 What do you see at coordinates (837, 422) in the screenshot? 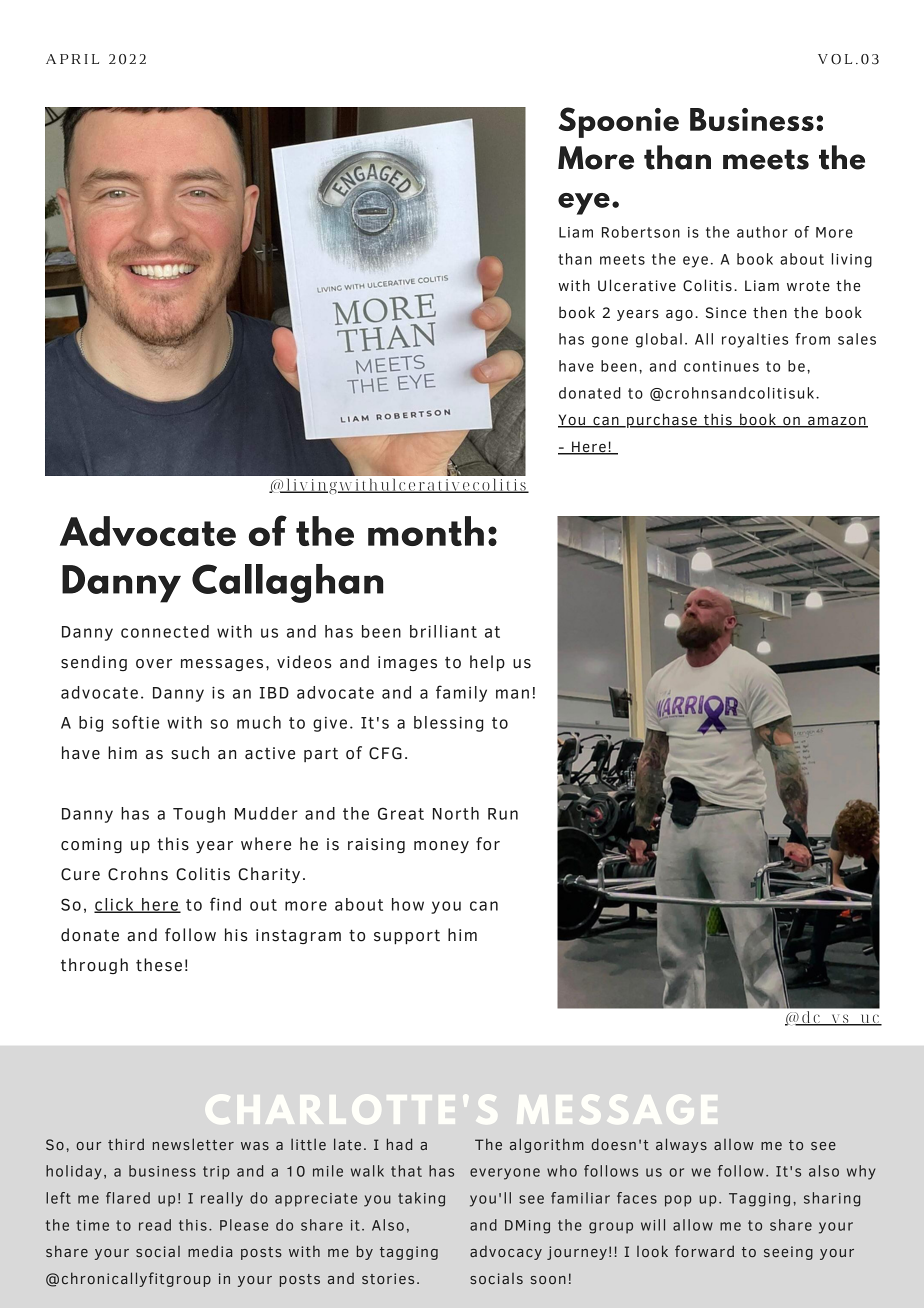
I see `amazon` at bounding box center [837, 422].
